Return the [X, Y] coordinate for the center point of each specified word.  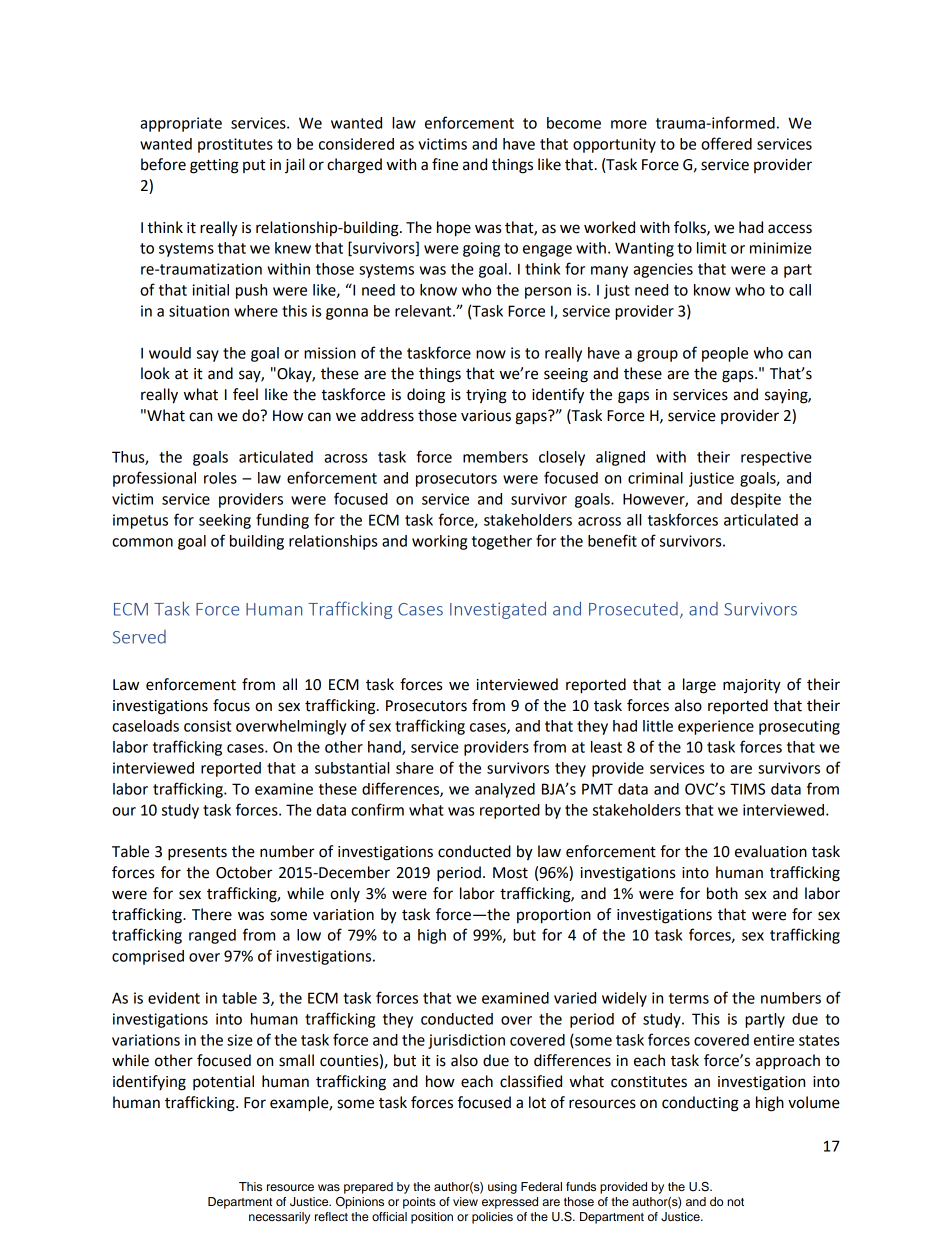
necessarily [279, 1218]
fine [445, 164]
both [722, 893]
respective [776, 458]
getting [214, 166]
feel [245, 394]
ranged [212, 936]
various [486, 416]
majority [752, 686]
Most [510, 873]
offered [726, 143]
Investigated [498, 610]
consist [207, 726]
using [502, 1188]
